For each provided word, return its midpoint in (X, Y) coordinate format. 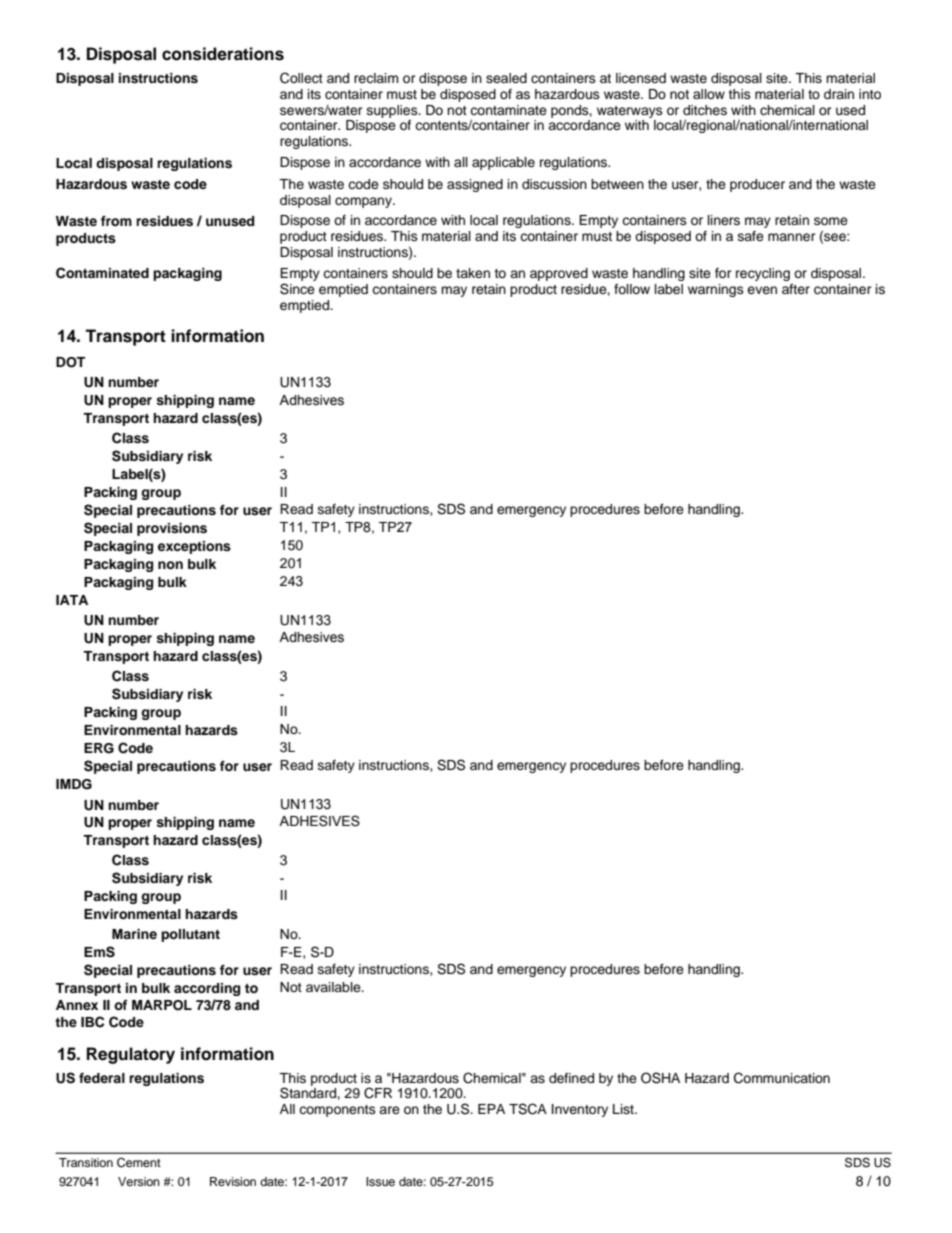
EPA (491, 1109)
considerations (223, 54)
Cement (139, 1163)
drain (839, 94)
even (762, 290)
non (170, 565)
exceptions (194, 547)
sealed (506, 78)
